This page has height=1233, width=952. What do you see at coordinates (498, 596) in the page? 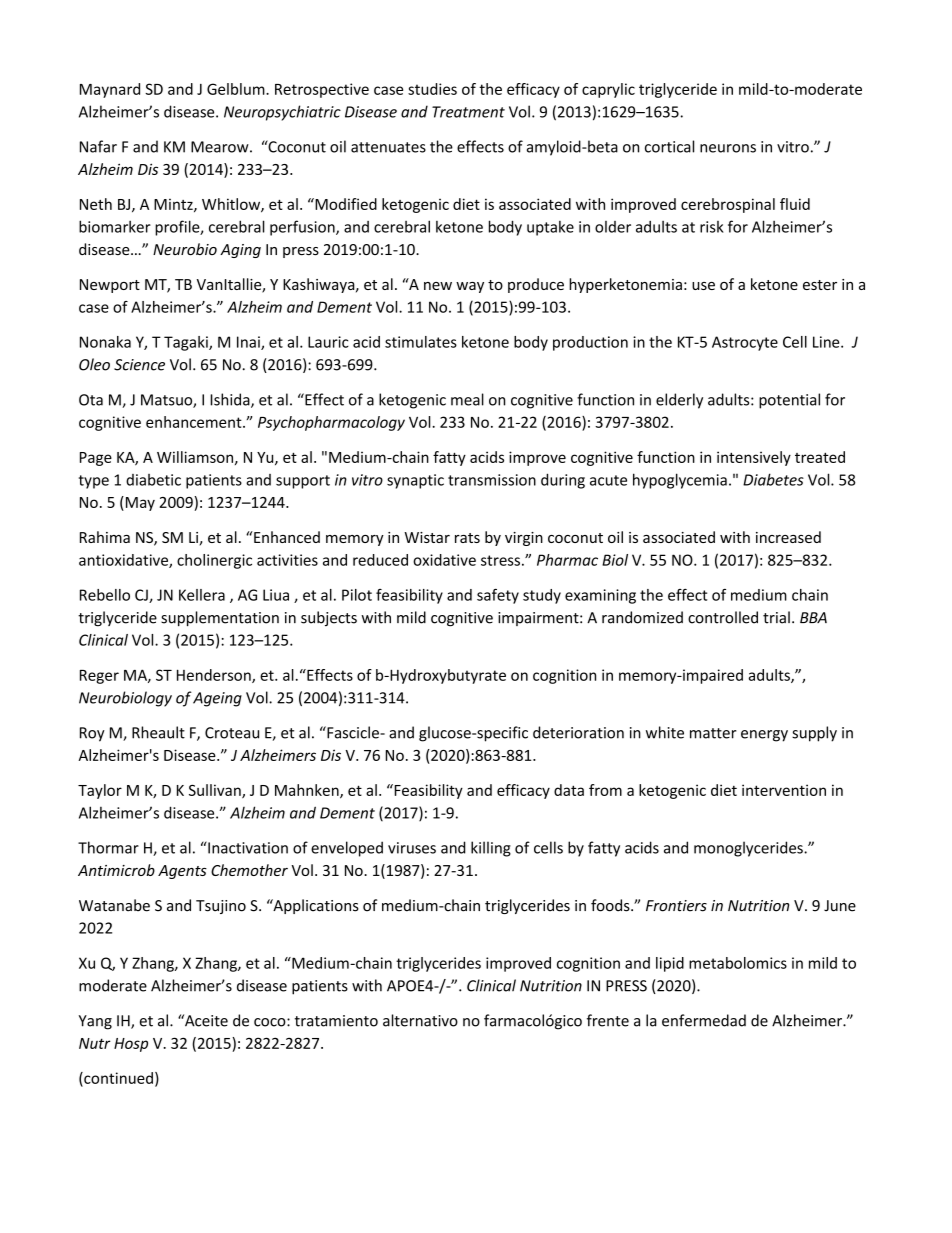
I see `safety` at bounding box center [498, 596].
